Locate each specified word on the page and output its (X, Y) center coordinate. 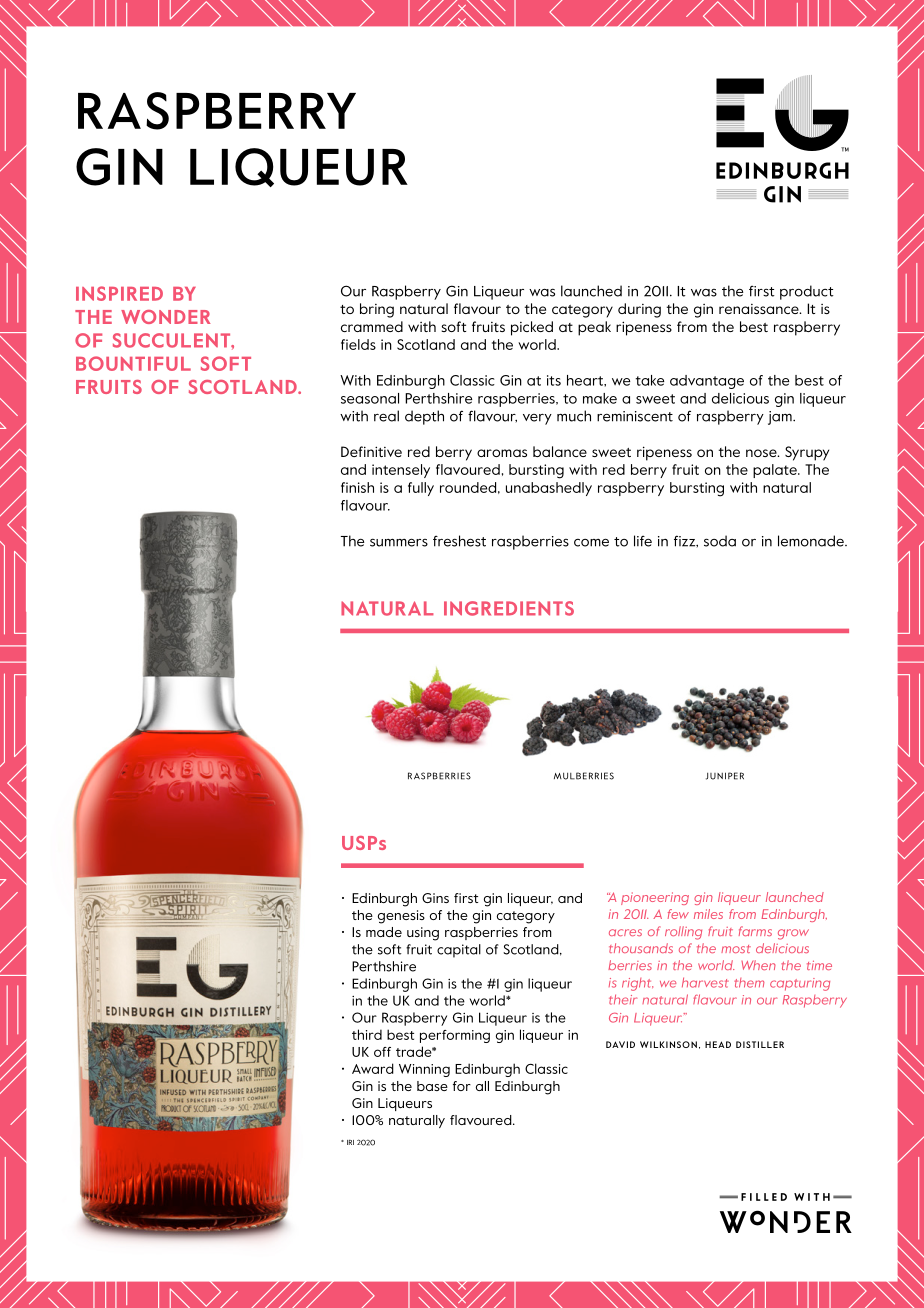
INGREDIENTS (509, 608)
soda (720, 541)
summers (399, 542)
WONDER (166, 317)
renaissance (760, 309)
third (367, 1034)
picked (532, 328)
